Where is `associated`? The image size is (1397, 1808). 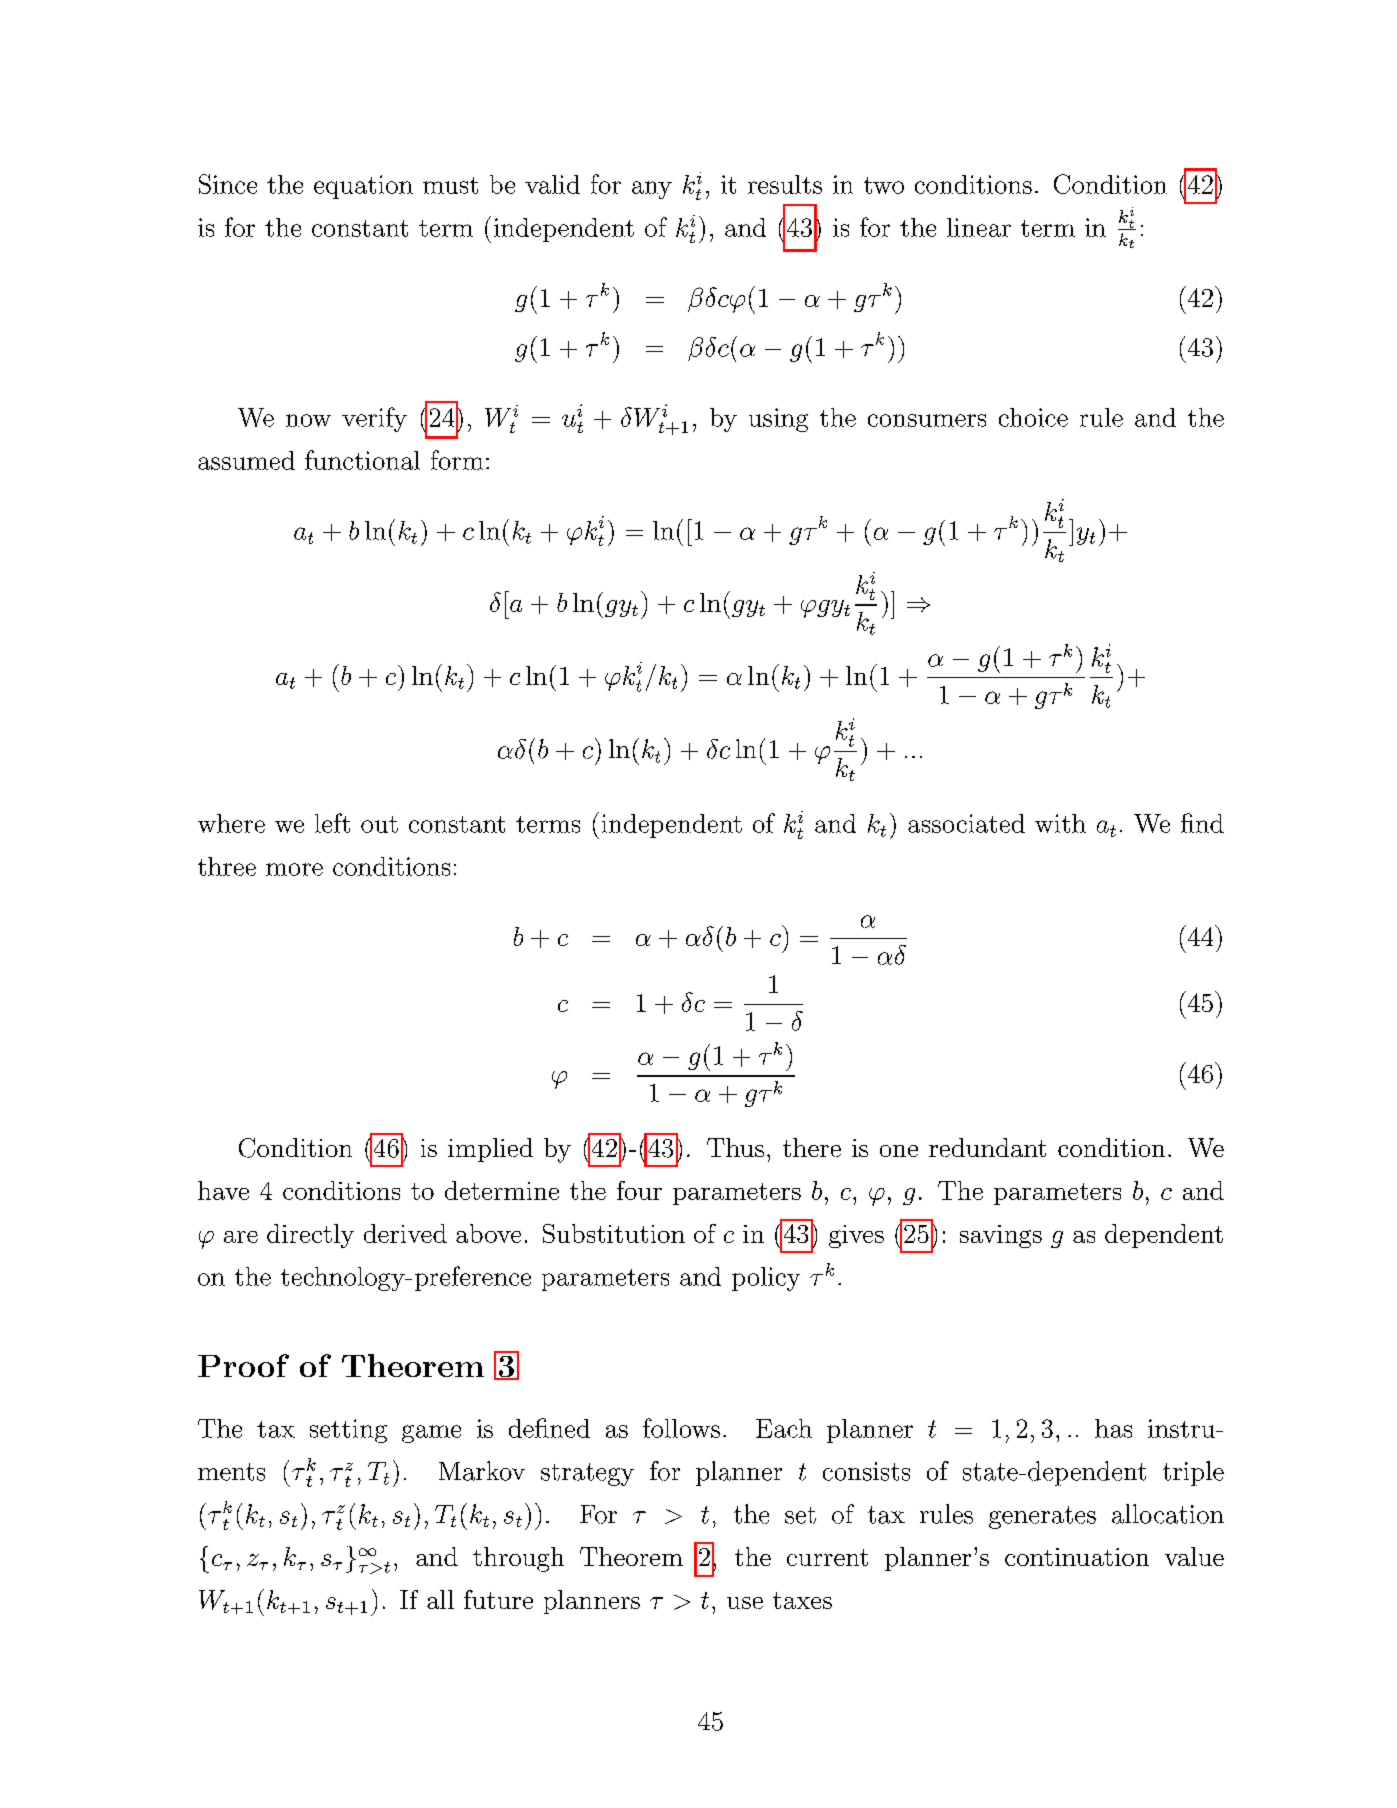 associated is located at coordinates (966, 823).
